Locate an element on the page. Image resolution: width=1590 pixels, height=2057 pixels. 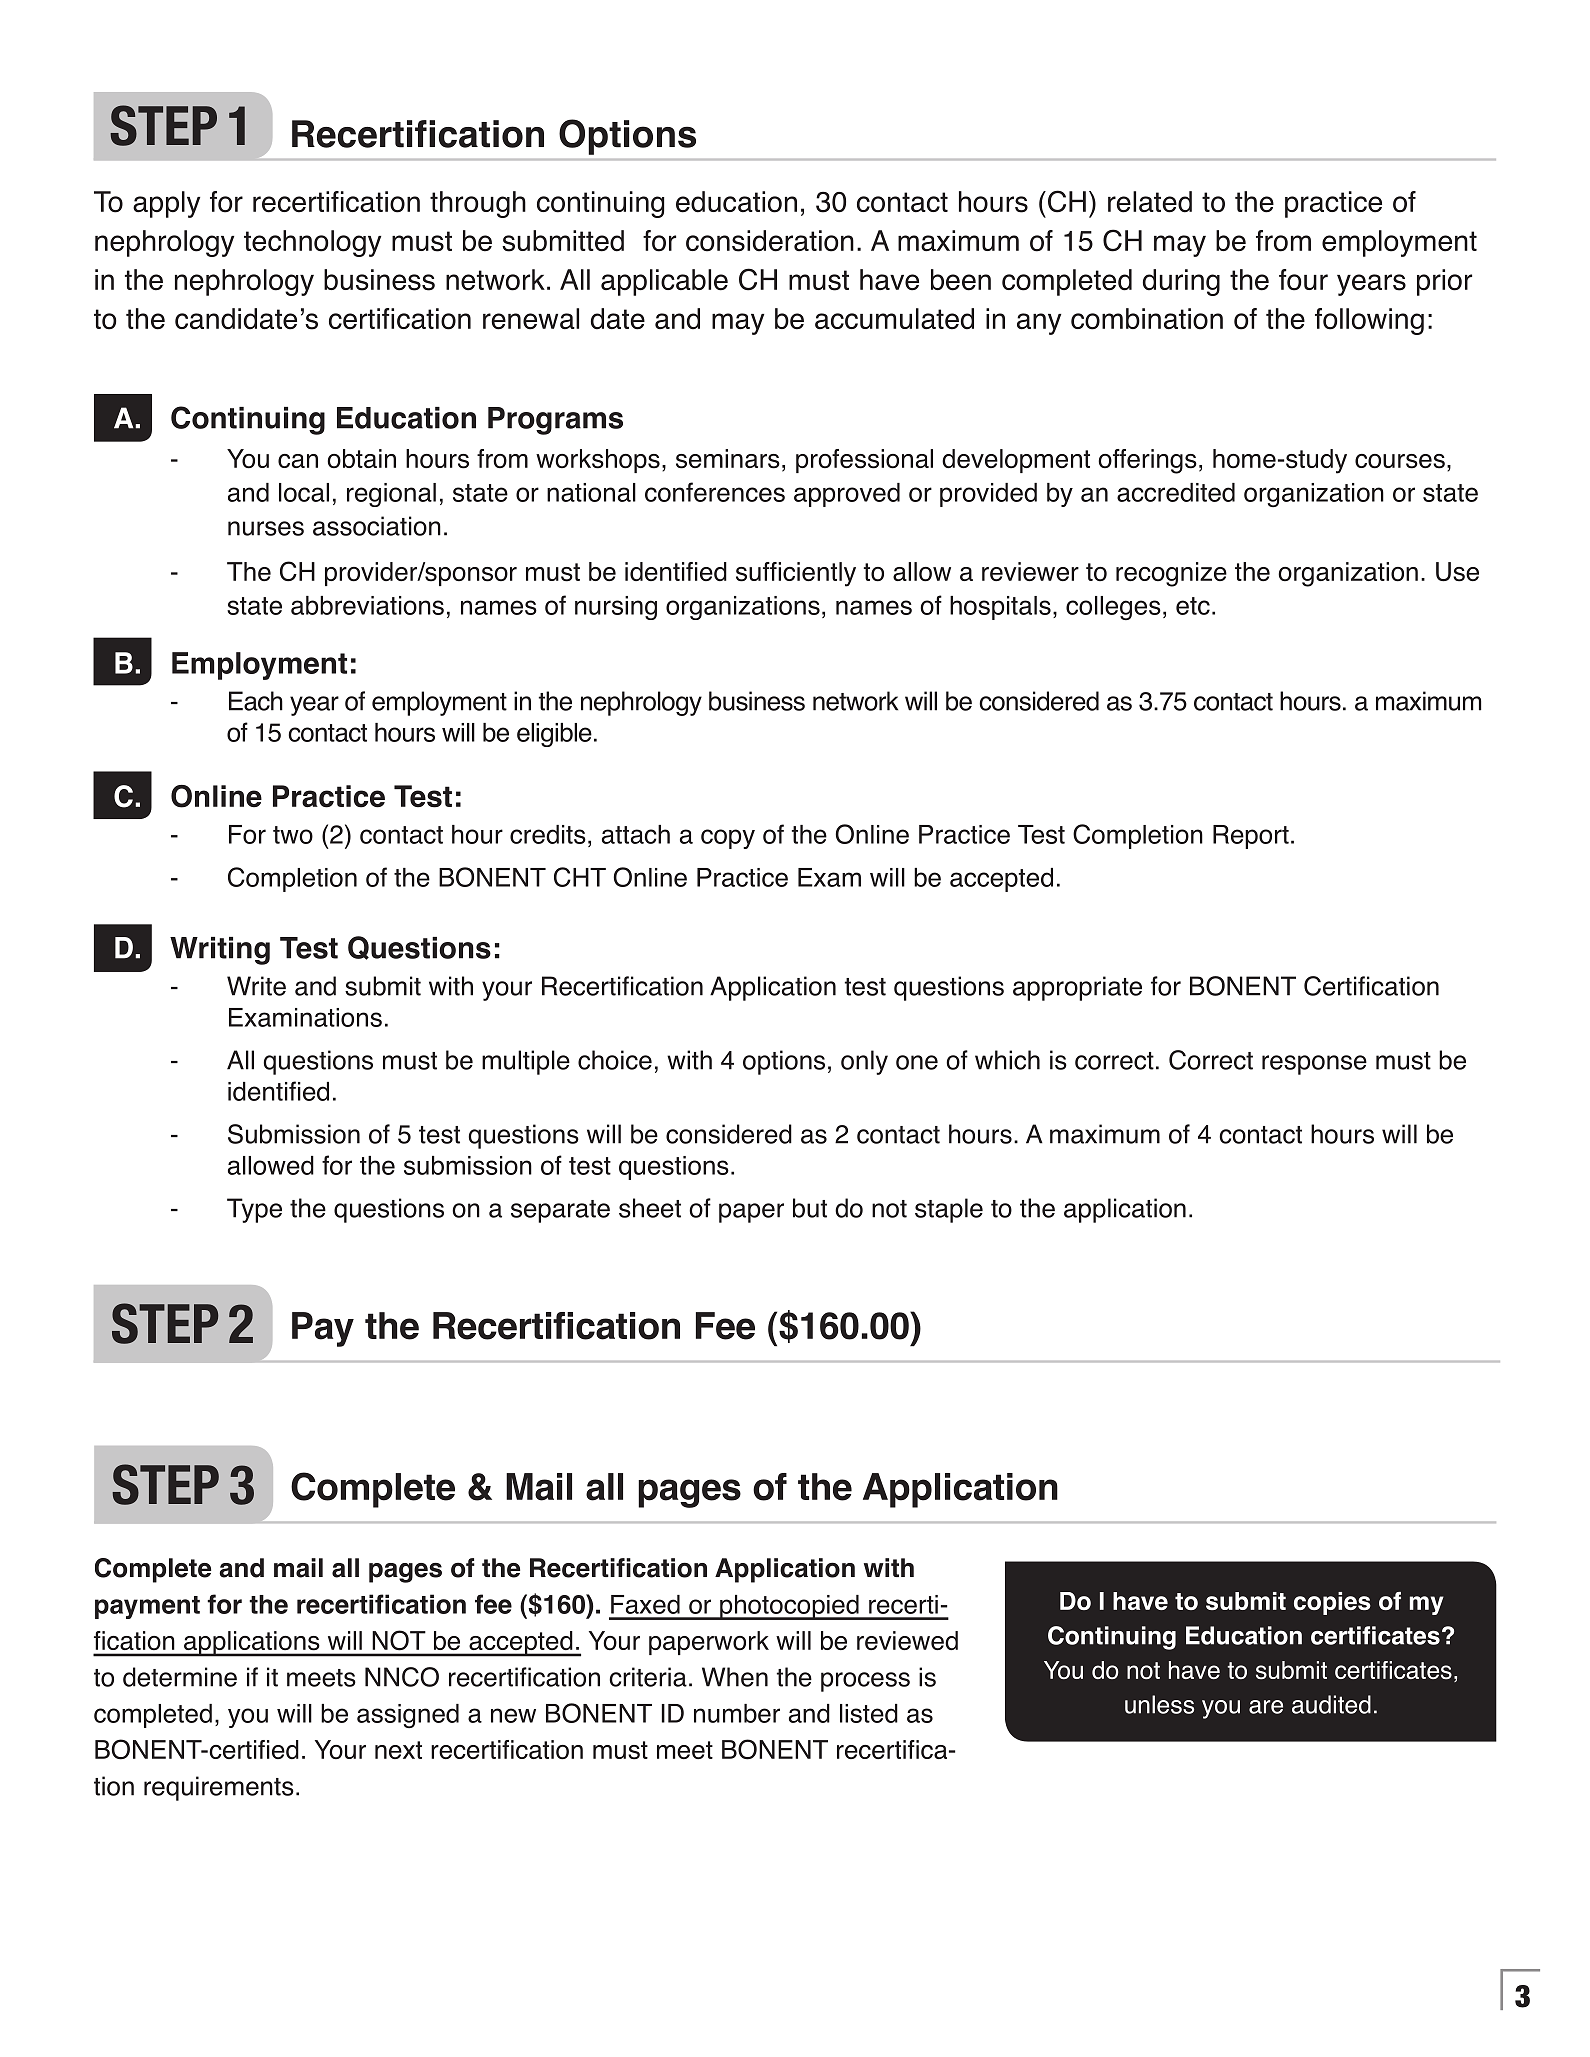
technology is located at coordinates (312, 243).
